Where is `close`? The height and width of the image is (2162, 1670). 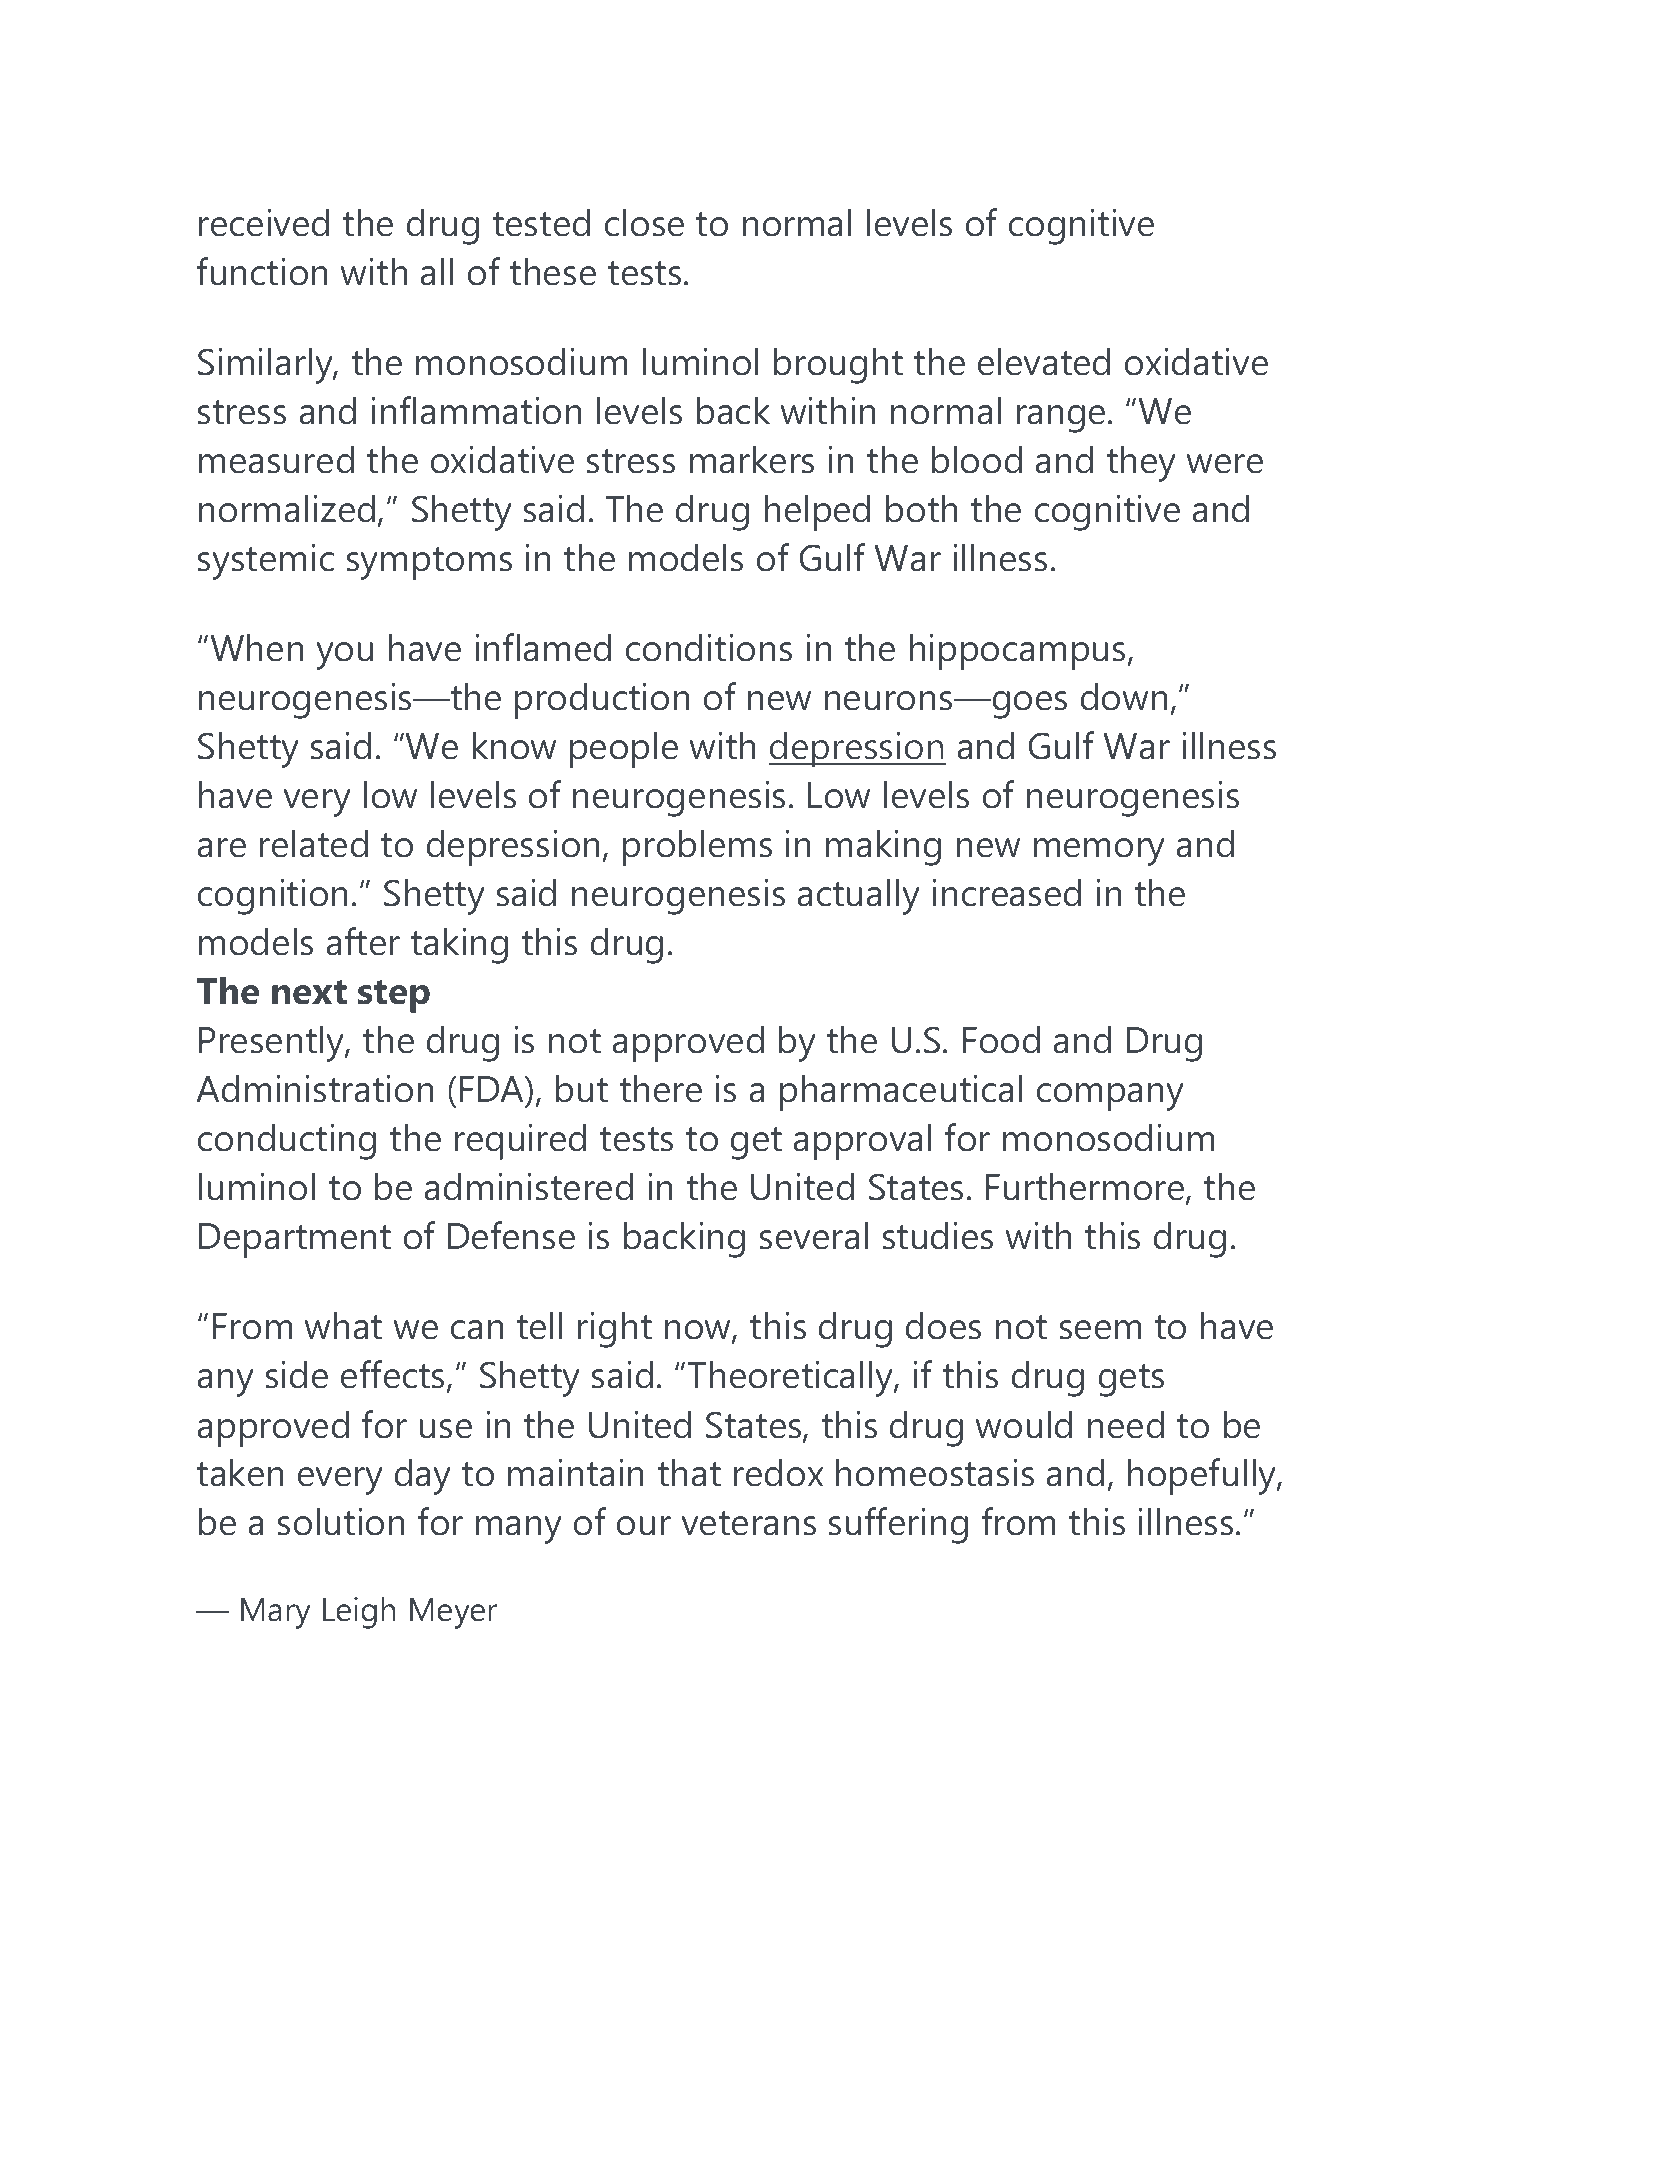 close is located at coordinates (644, 222).
